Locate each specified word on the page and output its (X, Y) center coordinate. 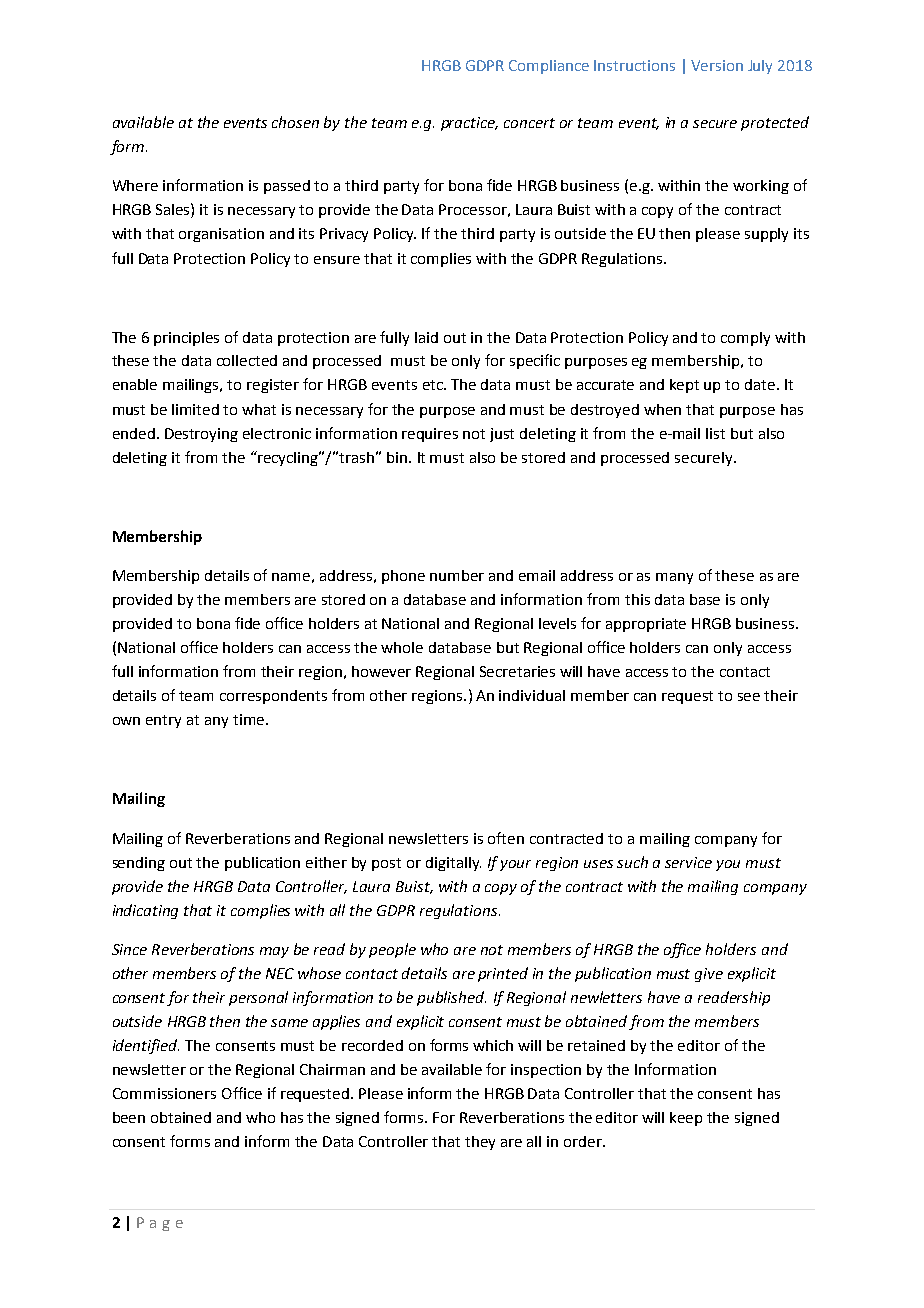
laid (426, 337)
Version (717, 65)
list (715, 433)
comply (745, 339)
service (688, 862)
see (749, 697)
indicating (145, 911)
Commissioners (164, 1093)
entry (163, 721)
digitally (453, 864)
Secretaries (517, 671)
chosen (295, 122)
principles (186, 339)
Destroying (201, 435)
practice (469, 124)
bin (397, 457)
